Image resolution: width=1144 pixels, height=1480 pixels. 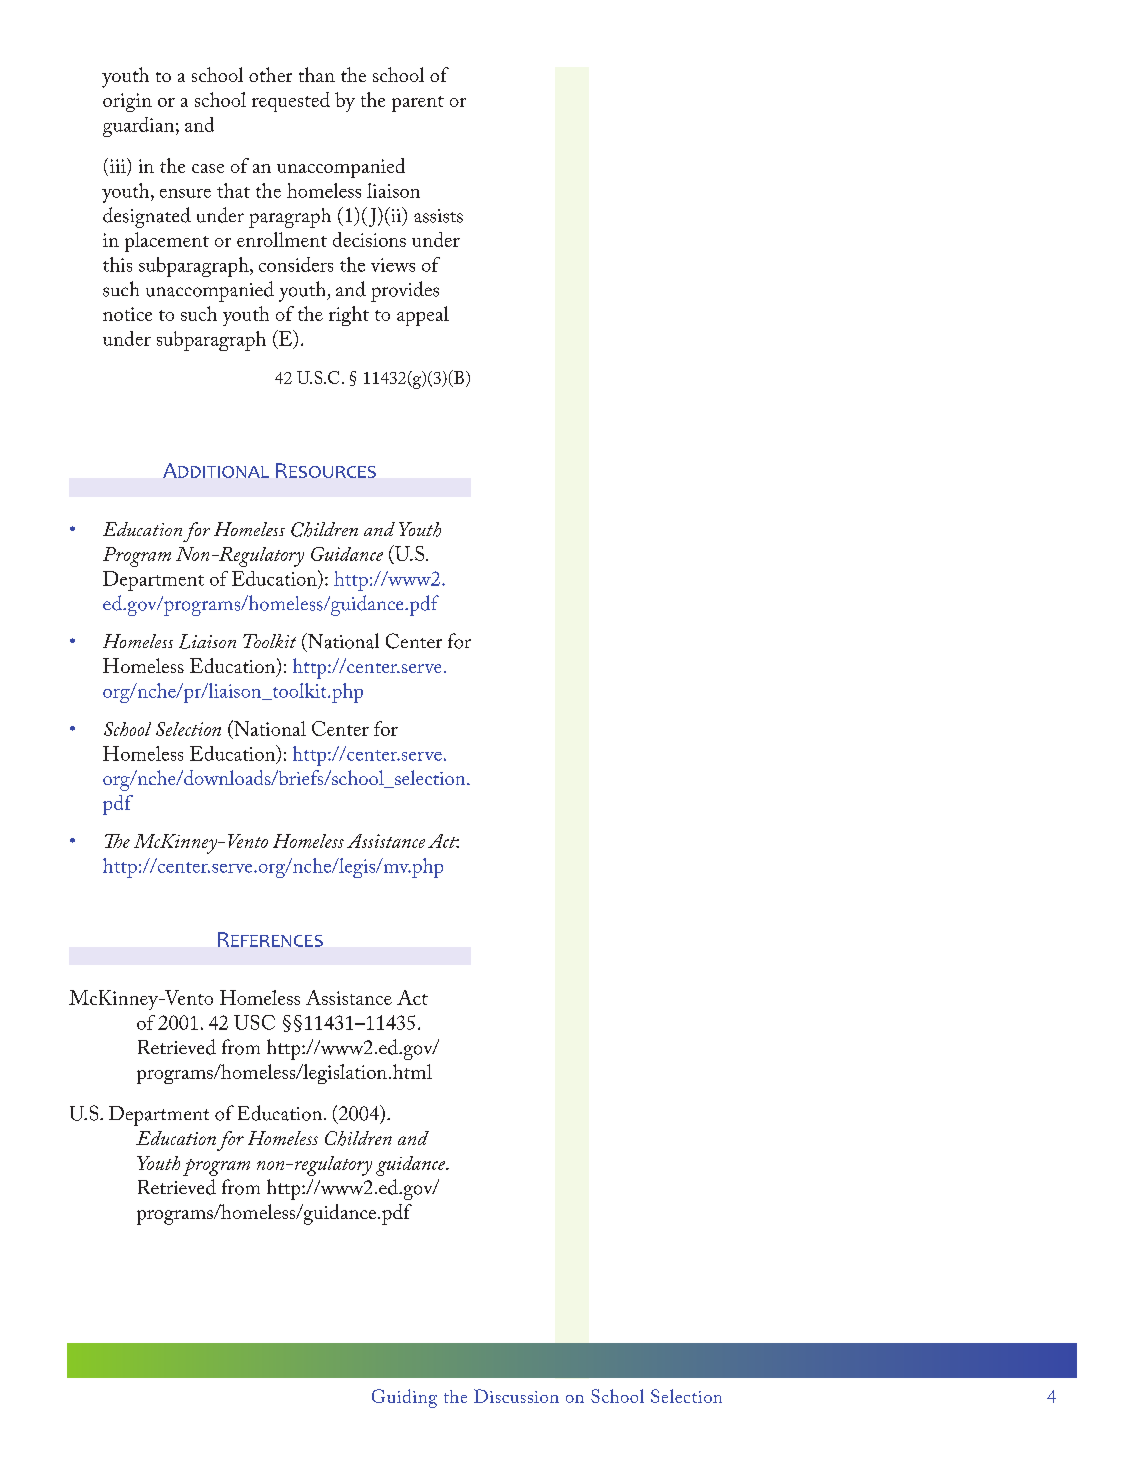 I want to click on USC, so click(x=254, y=1022).
